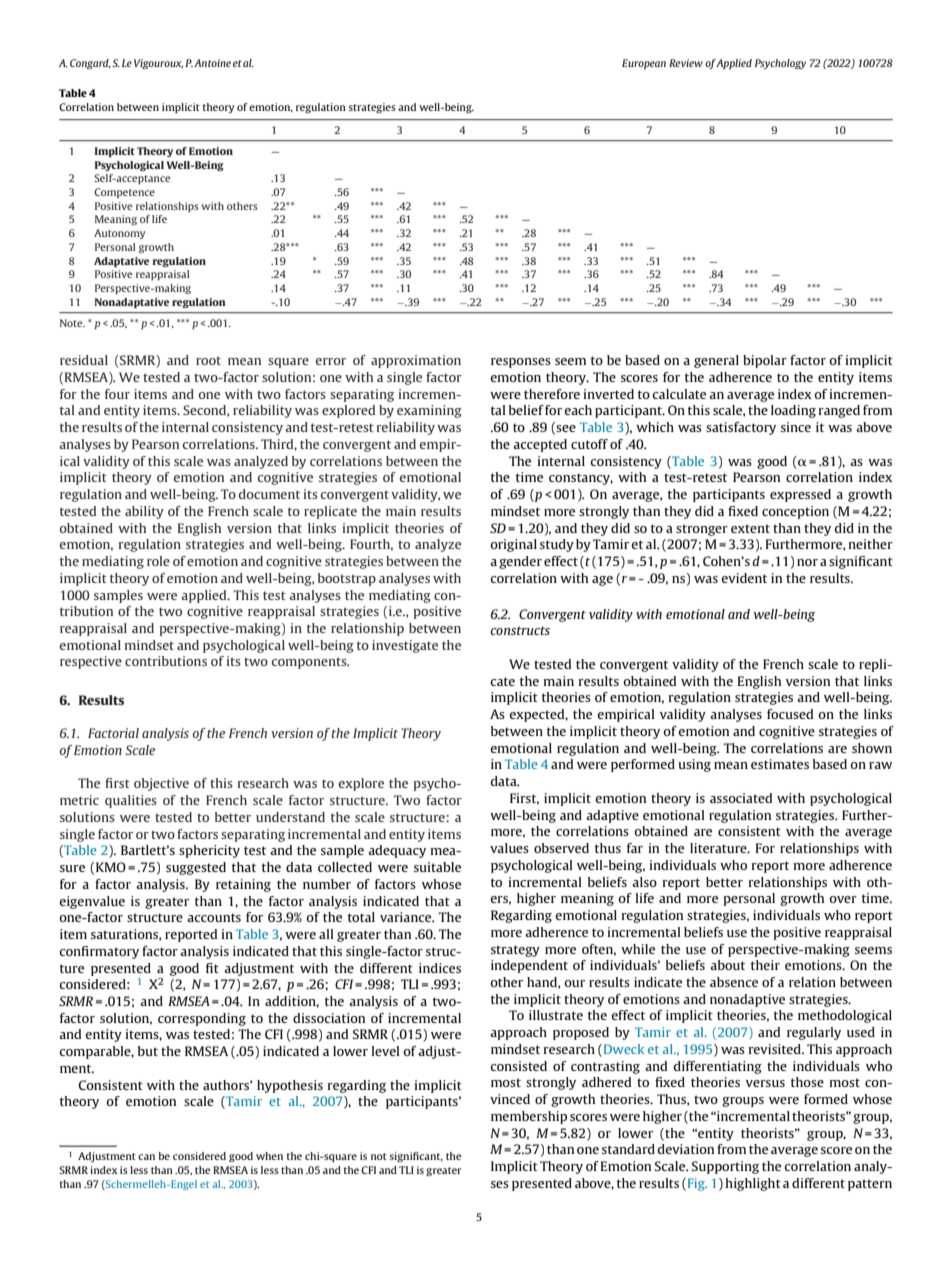 The image size is (952, 1270). I want to click on values, so click(509, 848).
